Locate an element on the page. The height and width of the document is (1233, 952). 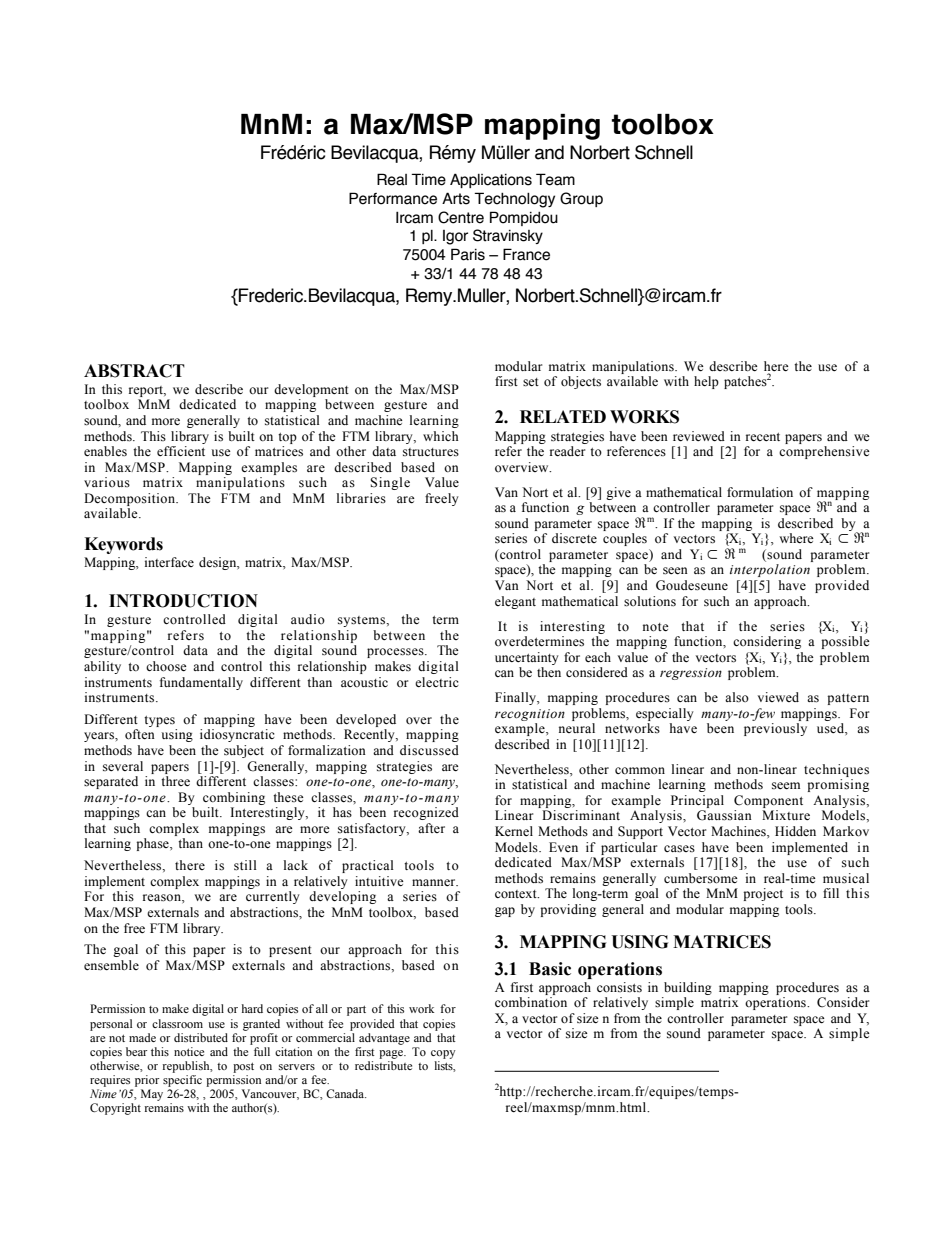
Group is located at coordinates (581, 199).
